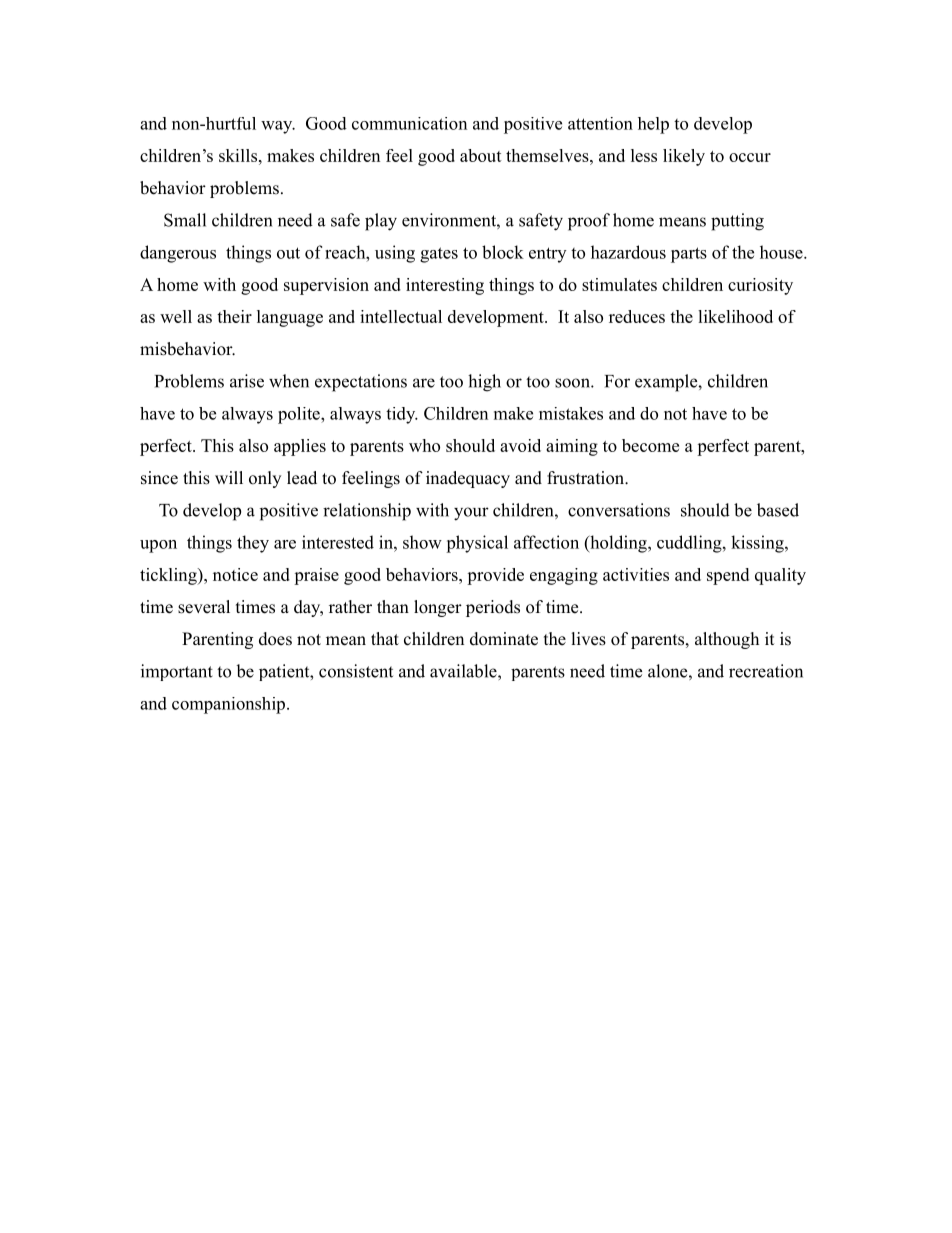 This screenshot has height=1233, width=952. What do you see at coordinates (238, 155) in the screenshot?
I see `skills` at bounding box center [238, 155].
